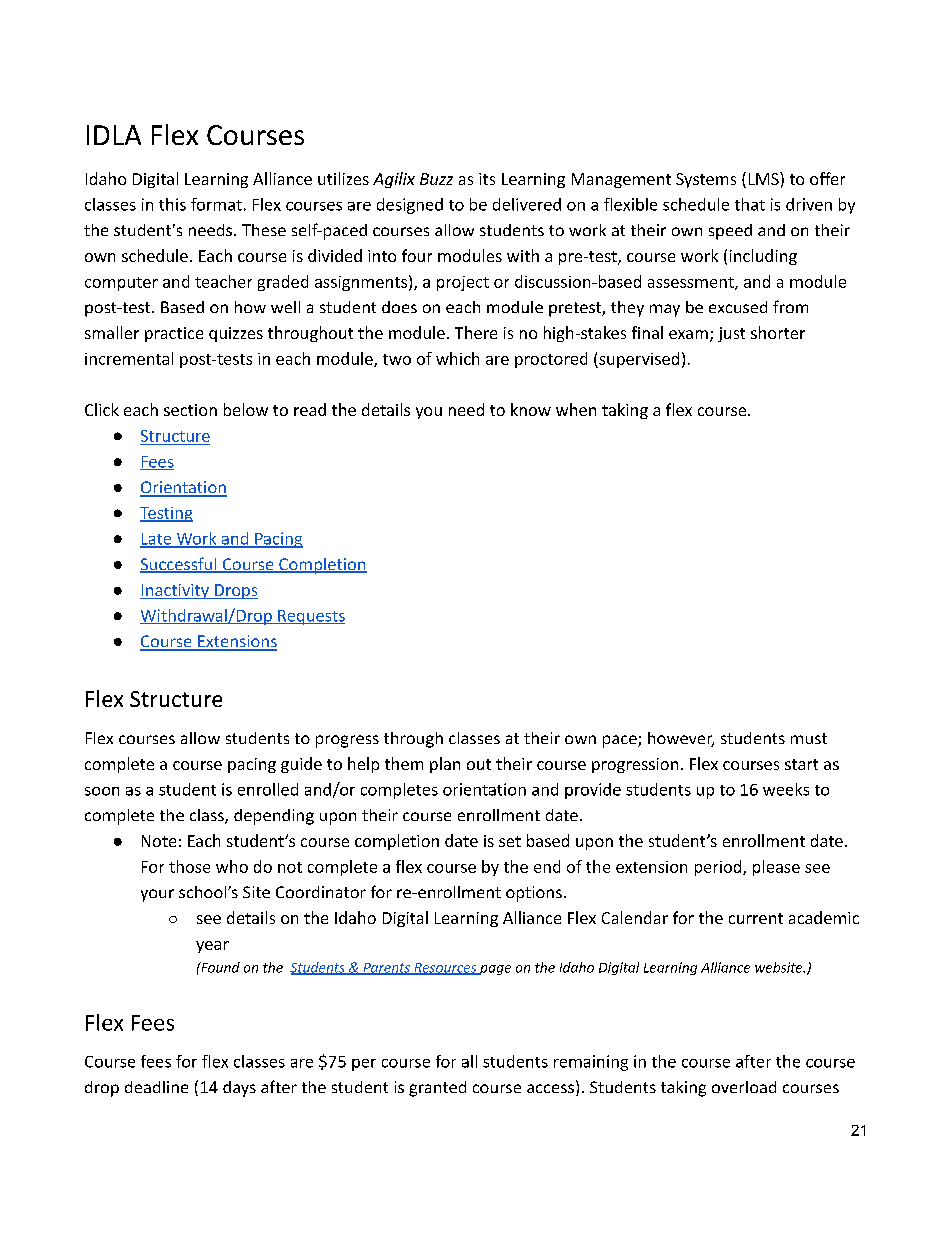 The height and width of the page is (1233, 952). What do you see at coordinates (190, 410) in the page?
I see `section` at bounding box center [190, 410].
